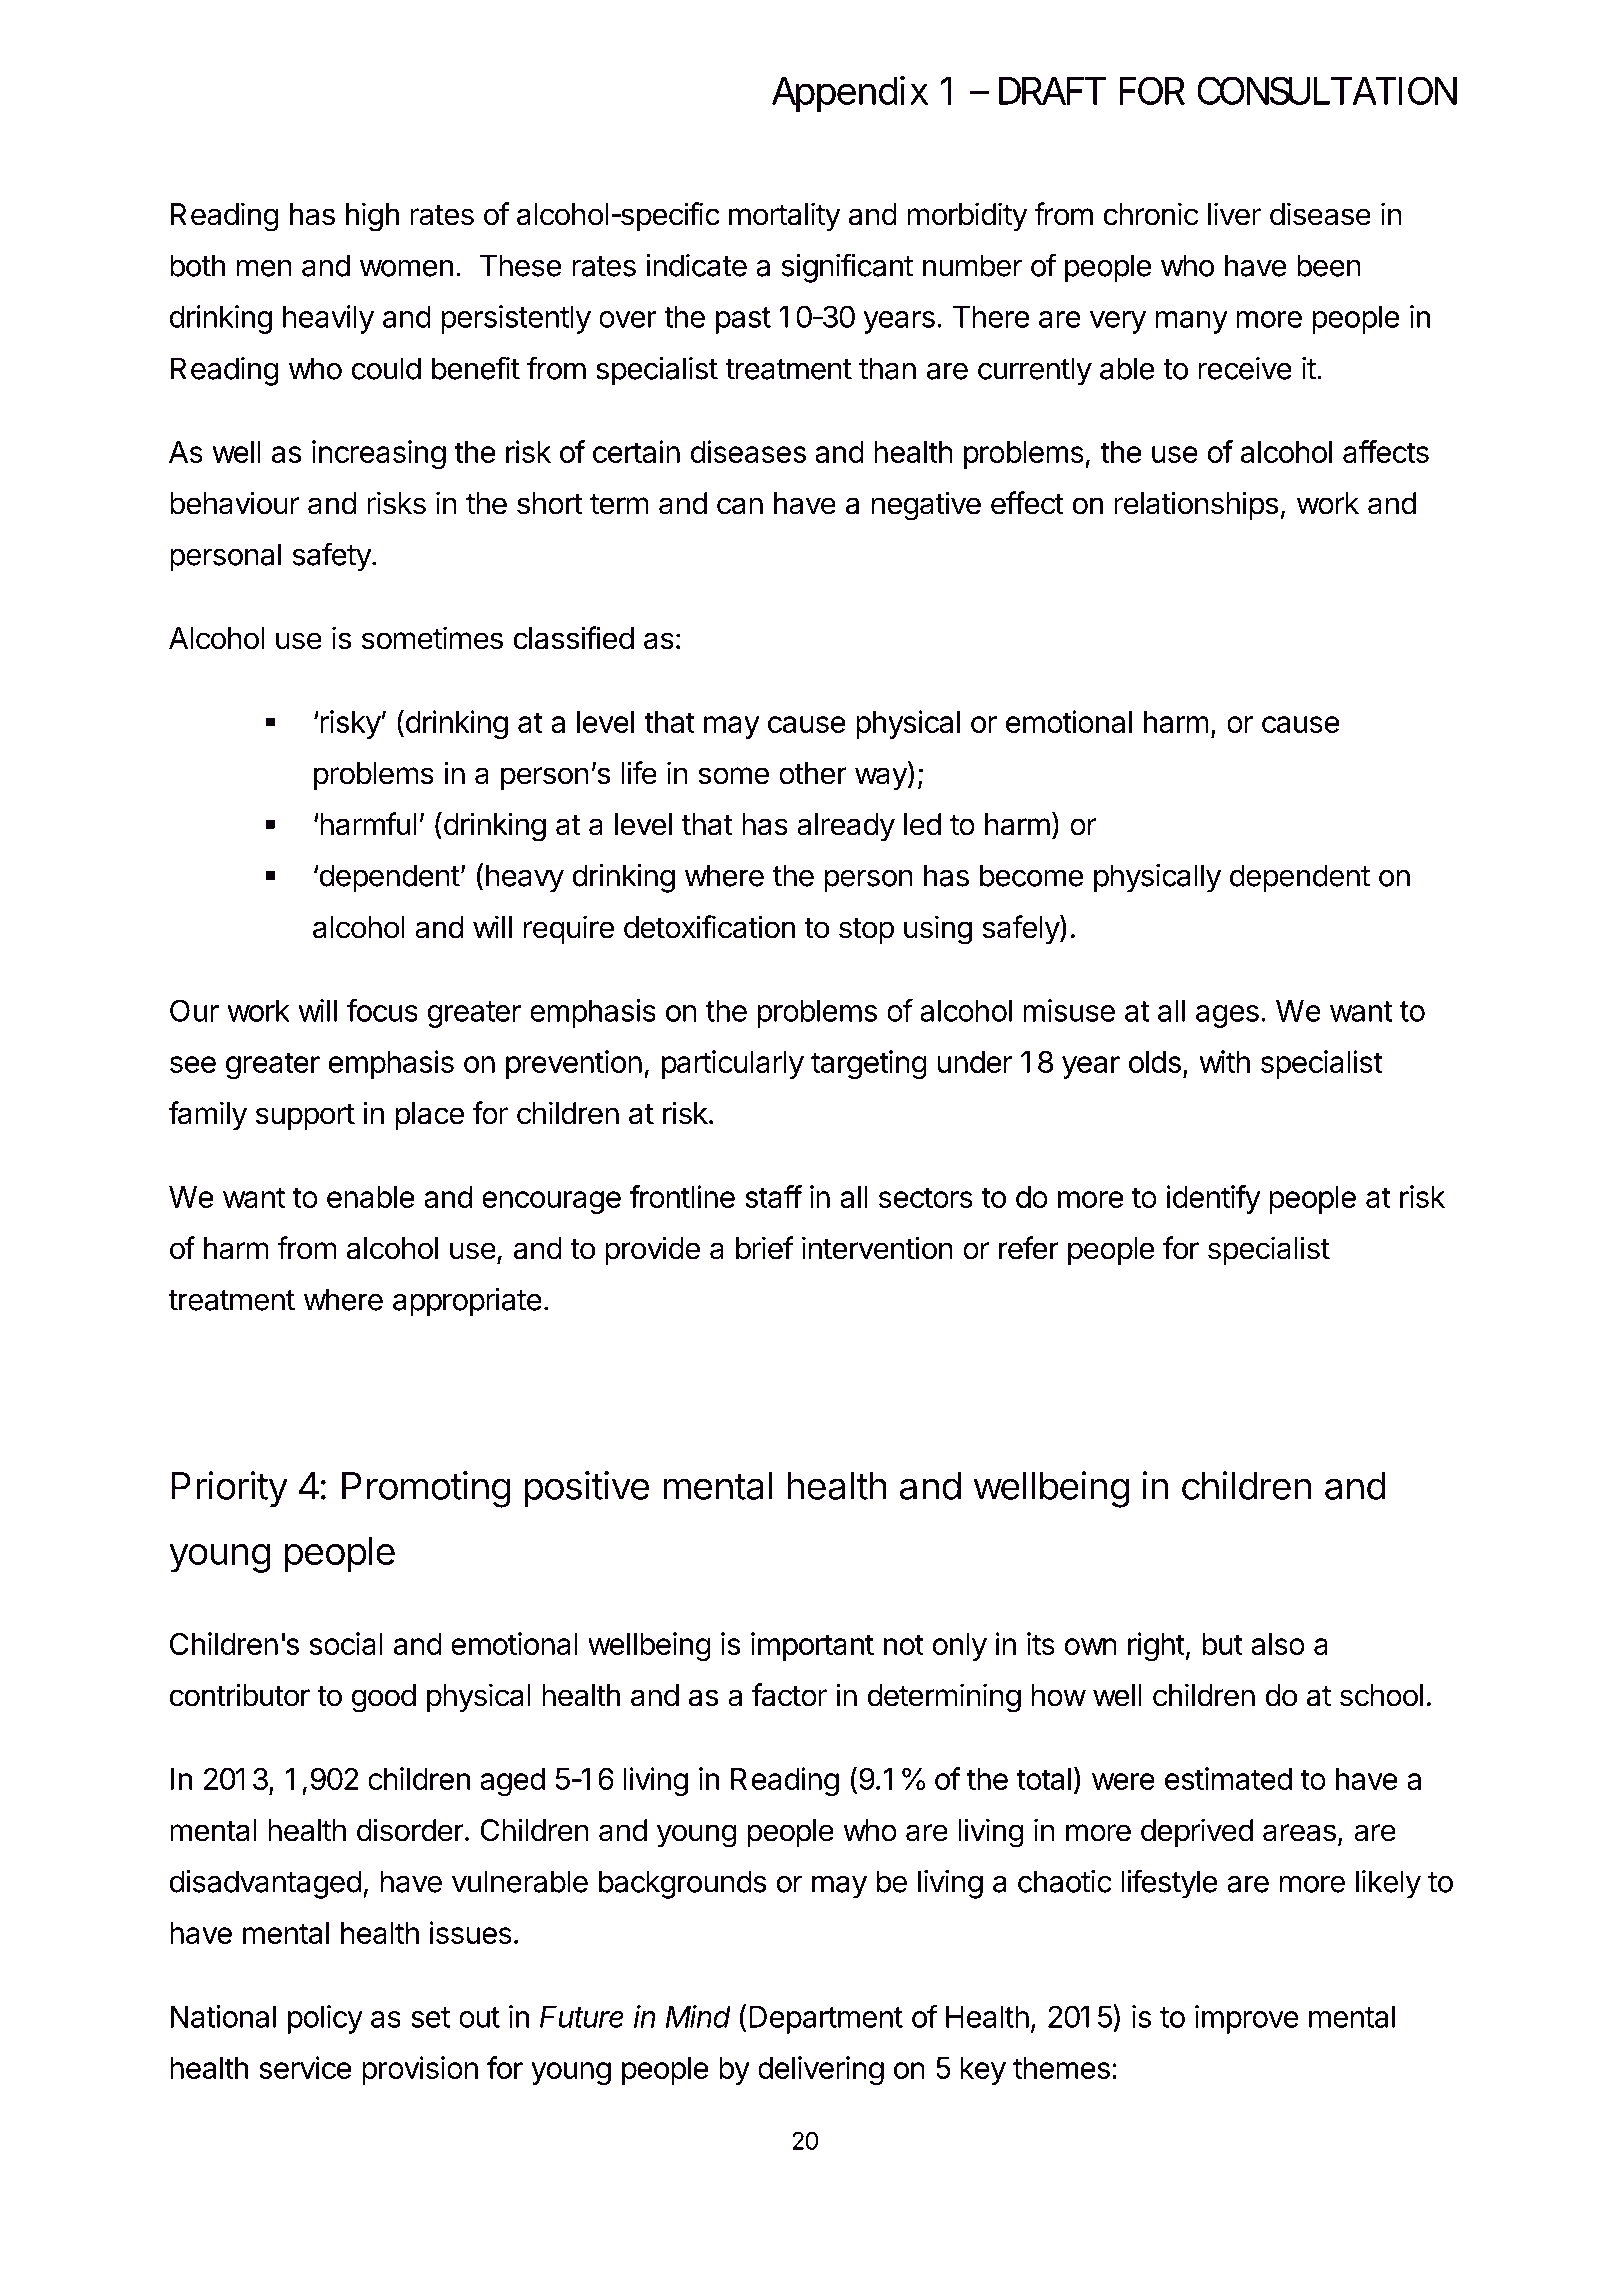  What do you see at coordinates (813, 773) in the screenshot?
I see `other` at bounding box center [813, 773].
